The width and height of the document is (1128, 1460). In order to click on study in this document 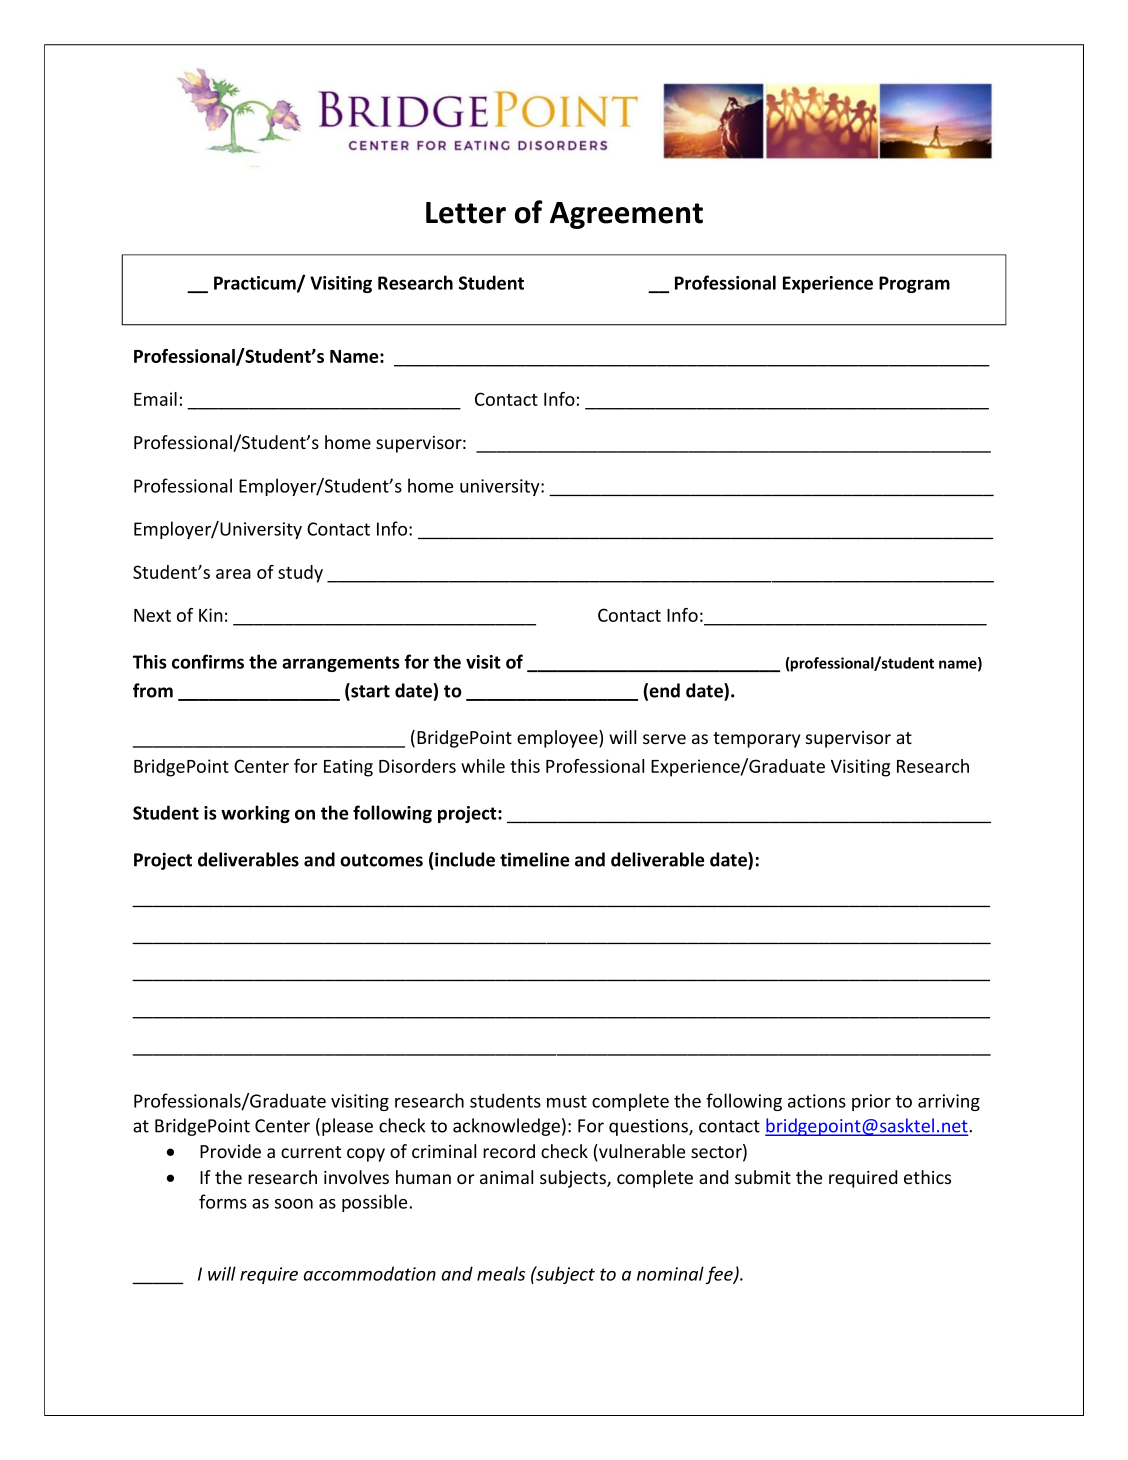, I will do `click(300, 574)`.
